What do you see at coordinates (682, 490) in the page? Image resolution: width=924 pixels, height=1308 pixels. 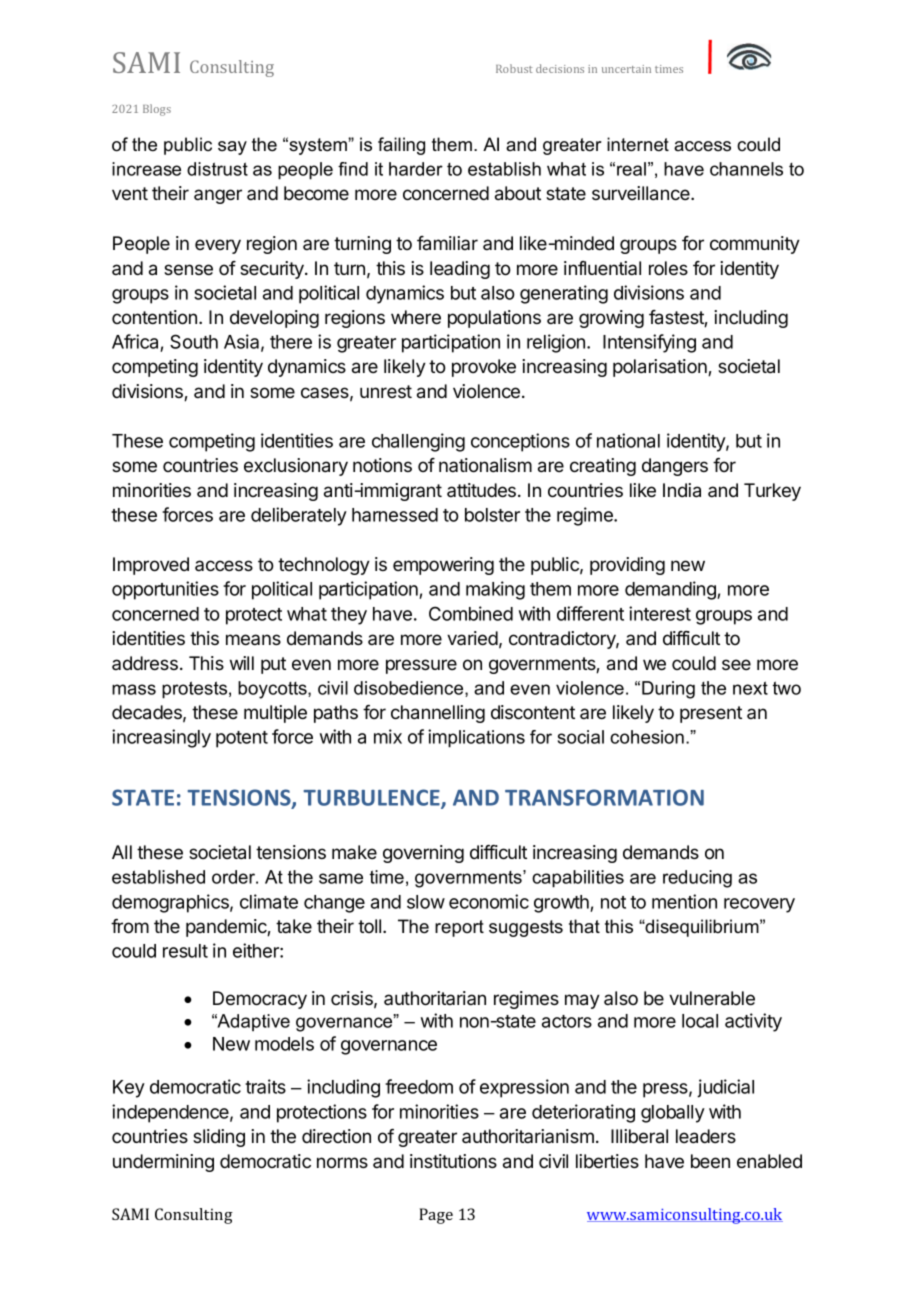 I see `India` at bounding box center [682, 490].
